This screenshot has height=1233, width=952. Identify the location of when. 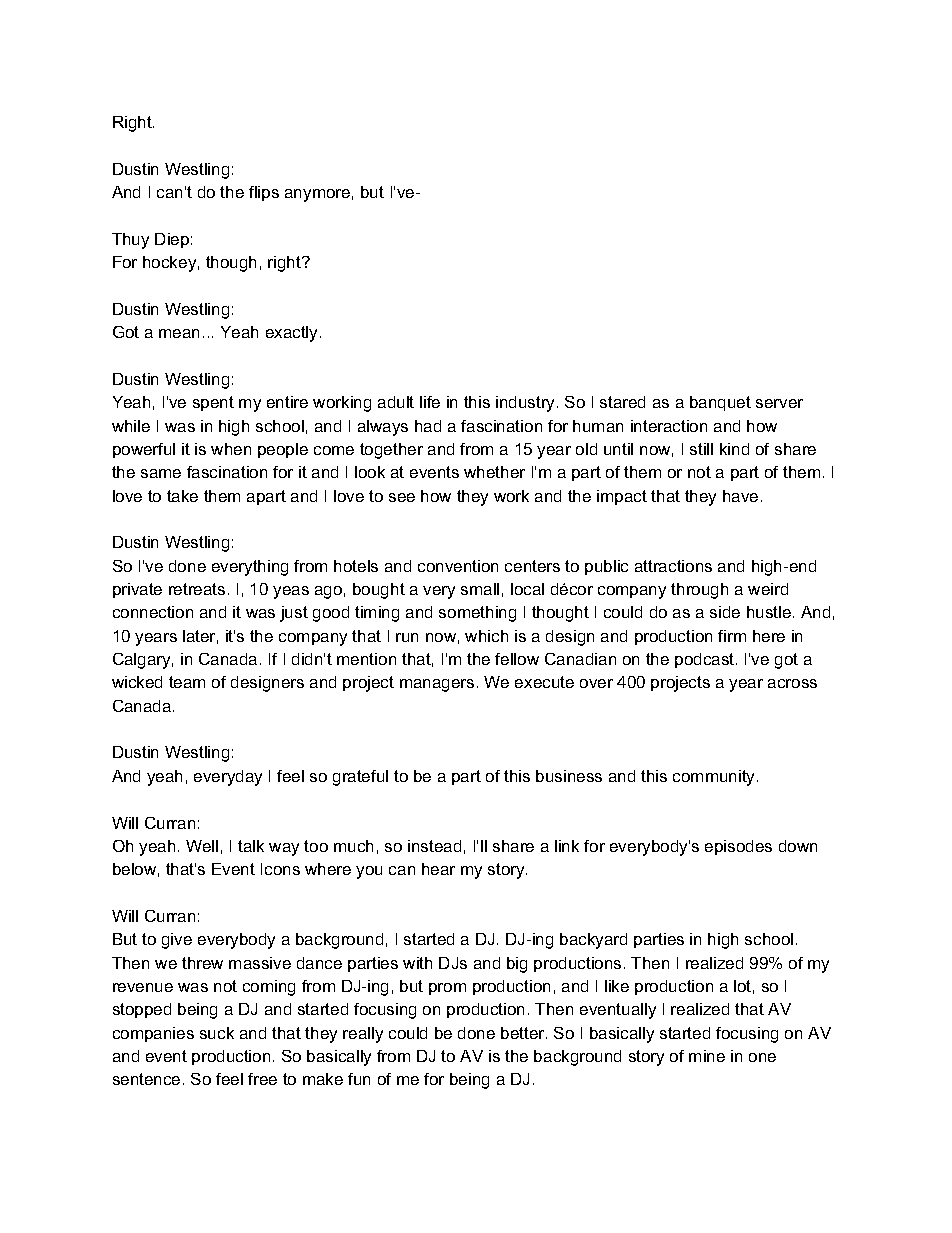
(231, 449).
